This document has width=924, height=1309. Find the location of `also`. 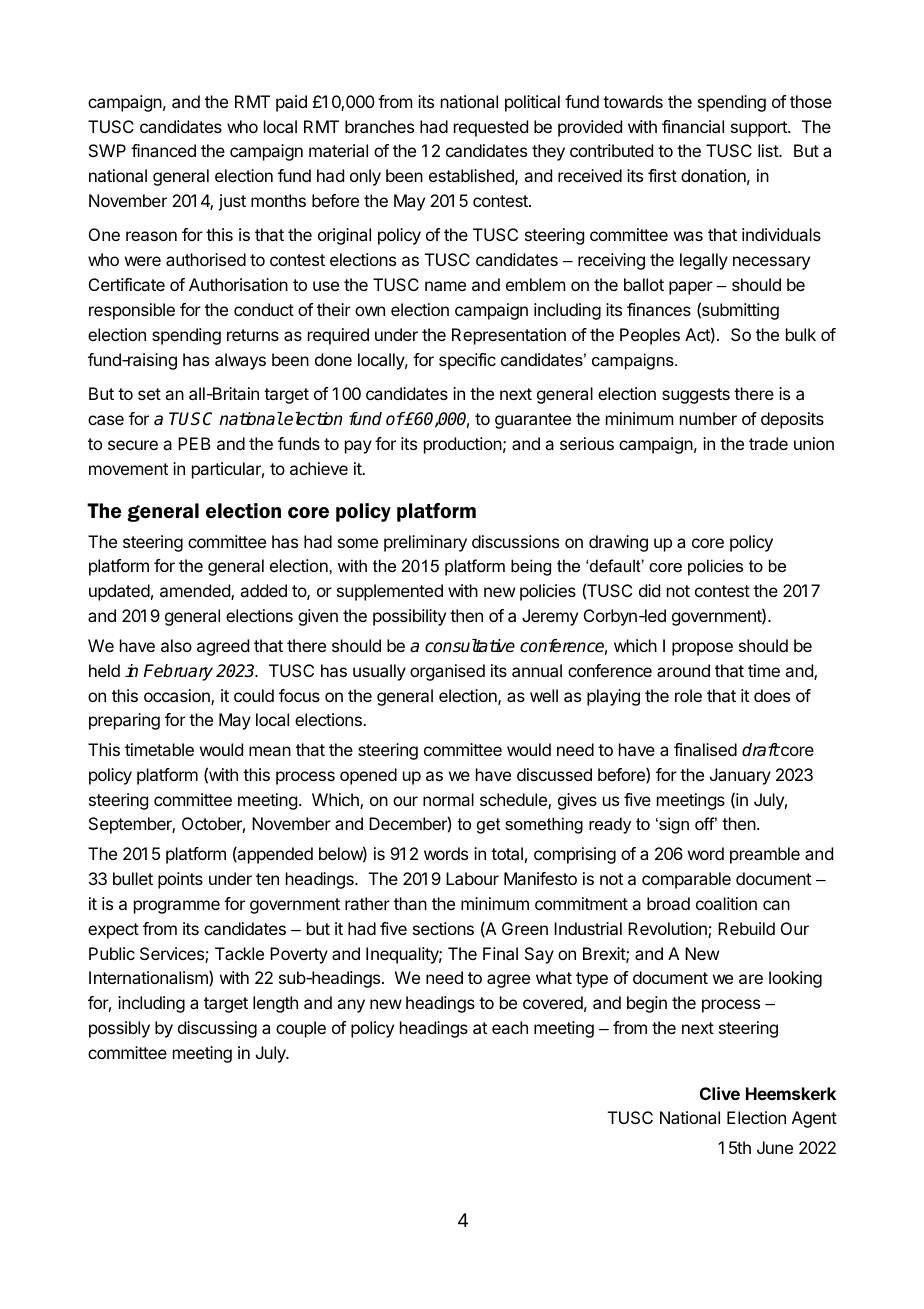

also is located at coordinates (176, 645).
